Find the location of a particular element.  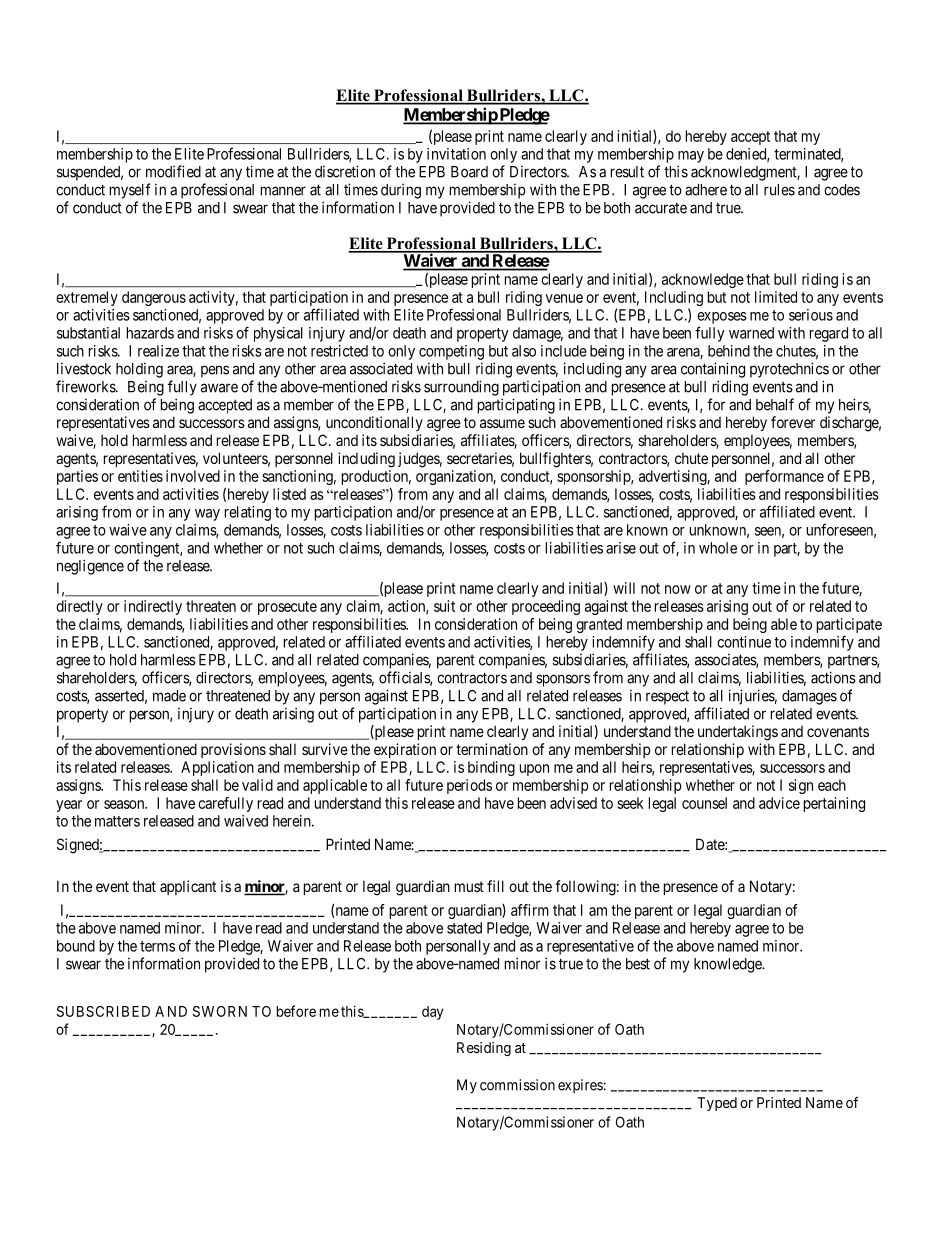

suit is located at coordinates (444, 606).
